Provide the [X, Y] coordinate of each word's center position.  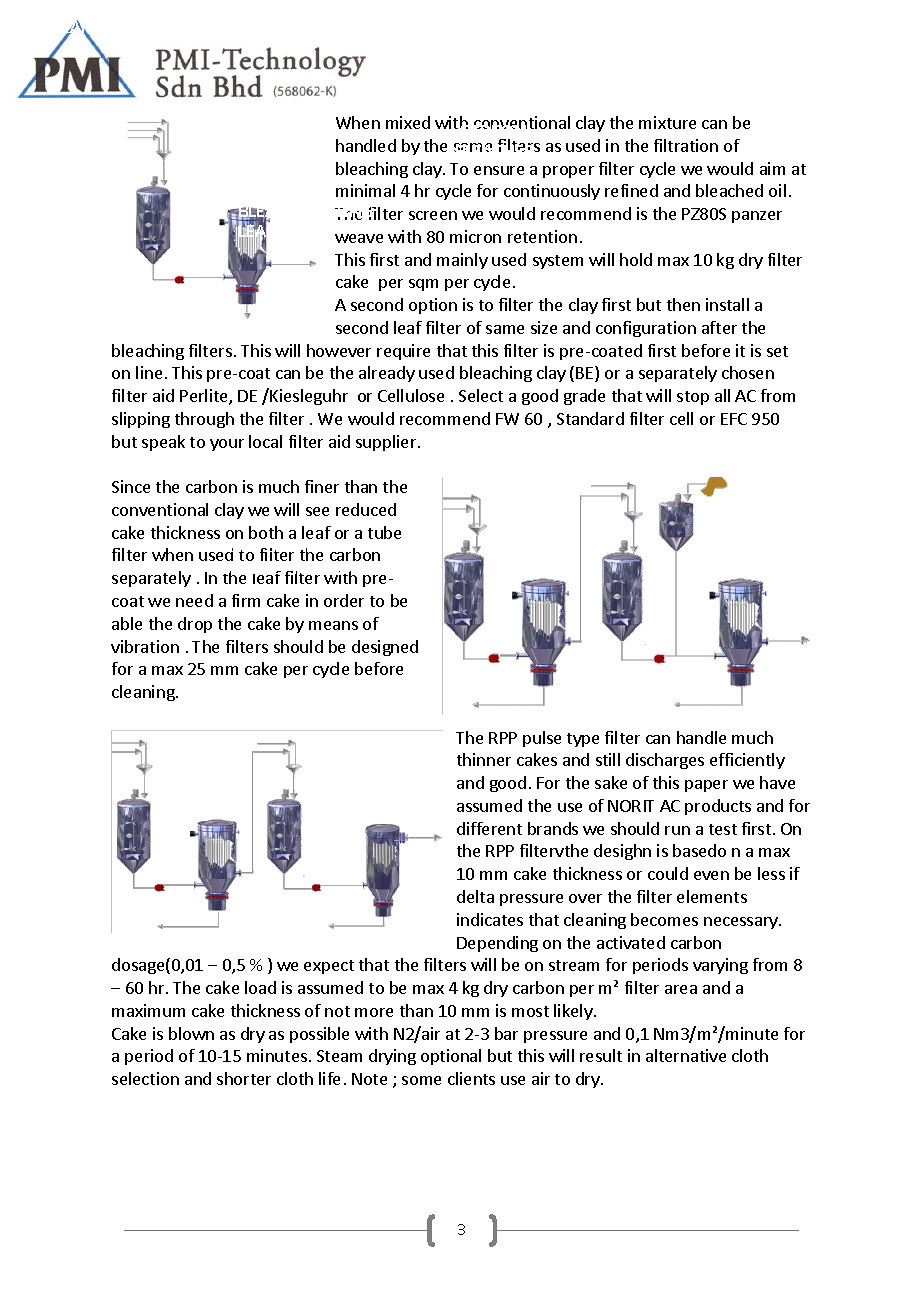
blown [191, 1033]
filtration [686, 145]
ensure [499, 170]
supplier [387, 443]
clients [471, 1078]
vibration [145, 646]
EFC [734, 419]
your [227, 445]
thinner [484, 759]
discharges [665, 761]
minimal [365, 190]
